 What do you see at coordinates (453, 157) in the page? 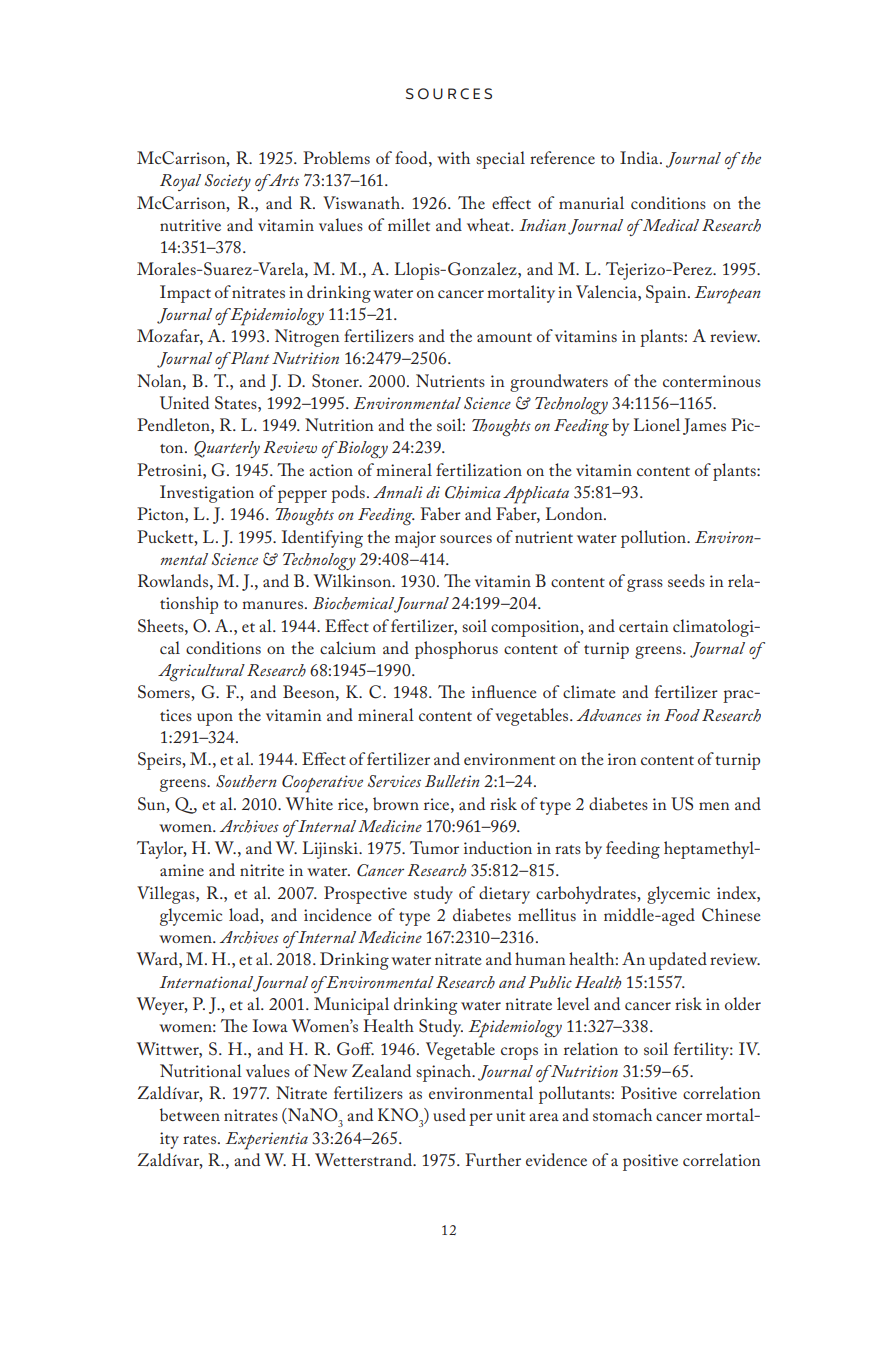
I see `with` at bounding box center [453, 157].
